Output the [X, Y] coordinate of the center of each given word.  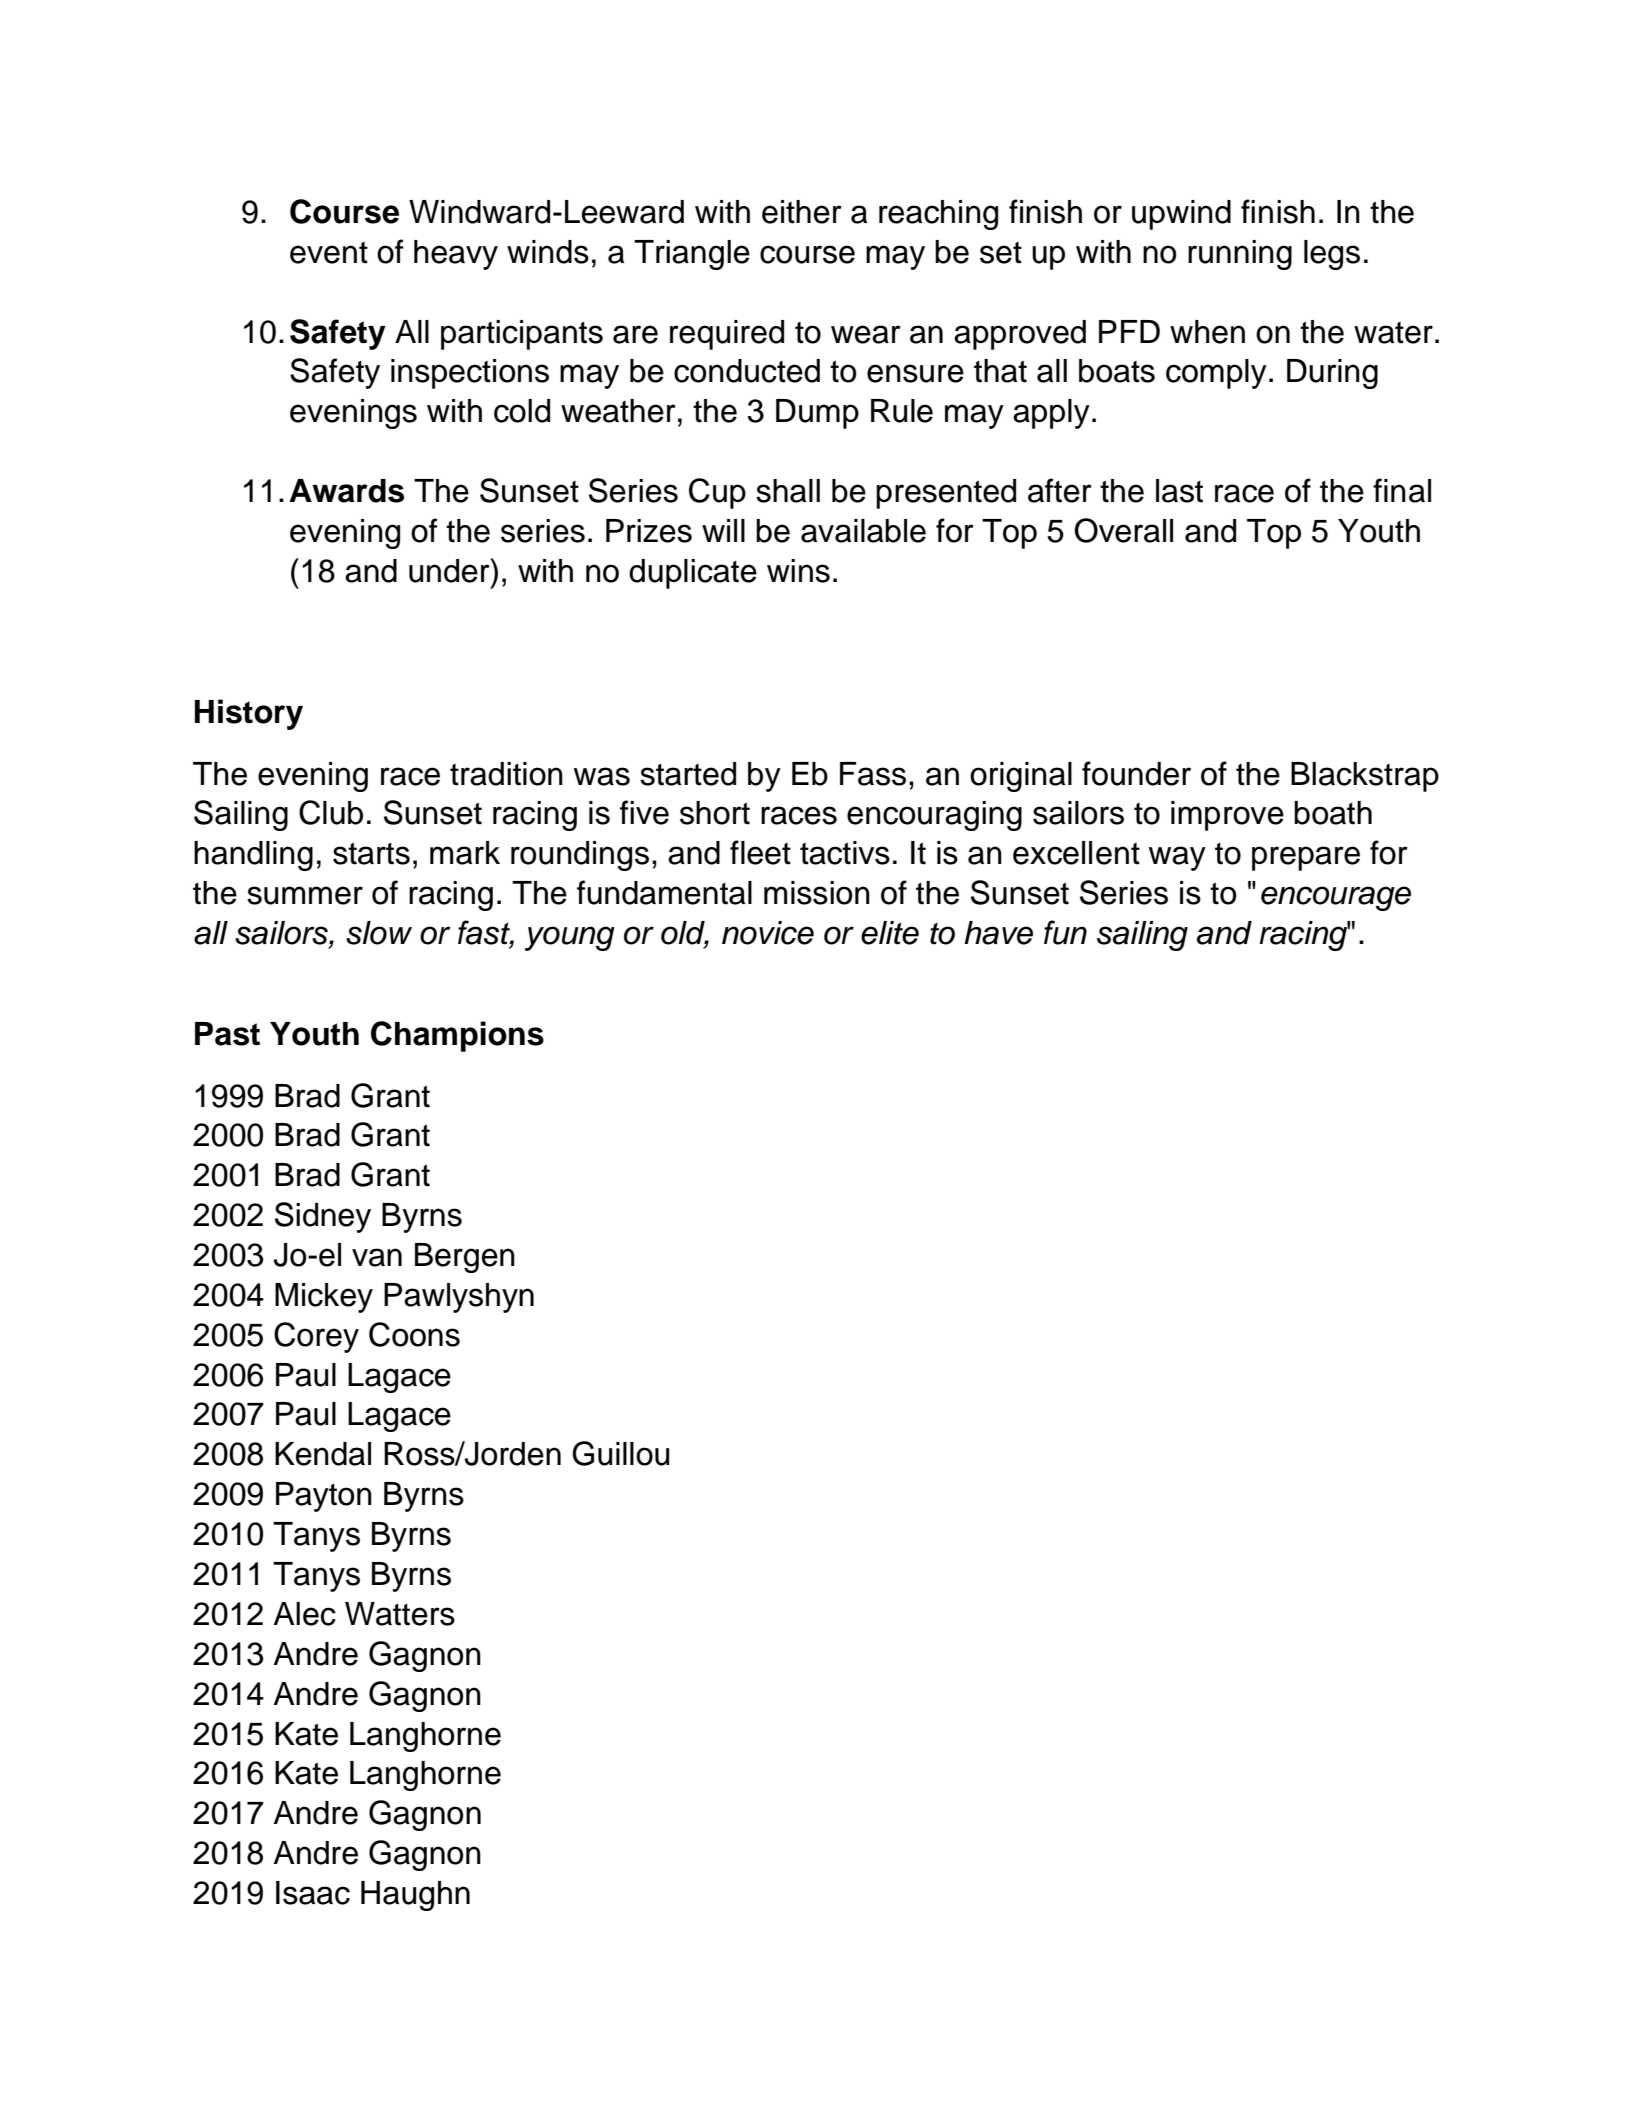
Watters [400, 1614]
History [249, 714]
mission [817, 893]
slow [379, 933]
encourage [1336, 898]
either [802, 212]
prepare [1306, 858]
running [1240, 255]
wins [798, 571]
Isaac [313, 1893]
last [1179, 491]
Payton [324, 1497]
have [998, 933]
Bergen [465, 1258]
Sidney [323, 1217]
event [329, 253]
